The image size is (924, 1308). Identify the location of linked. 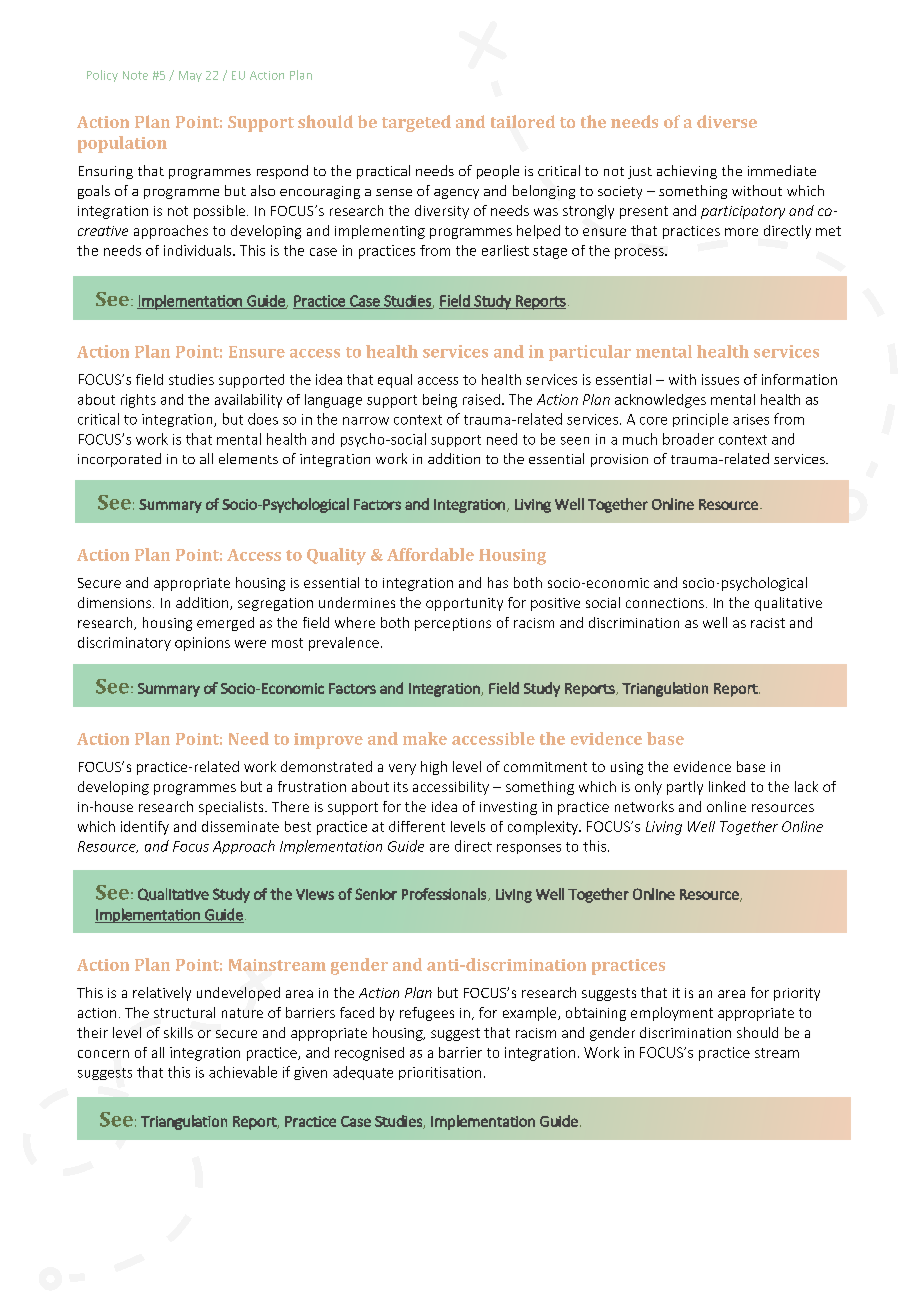
(727, 786).
